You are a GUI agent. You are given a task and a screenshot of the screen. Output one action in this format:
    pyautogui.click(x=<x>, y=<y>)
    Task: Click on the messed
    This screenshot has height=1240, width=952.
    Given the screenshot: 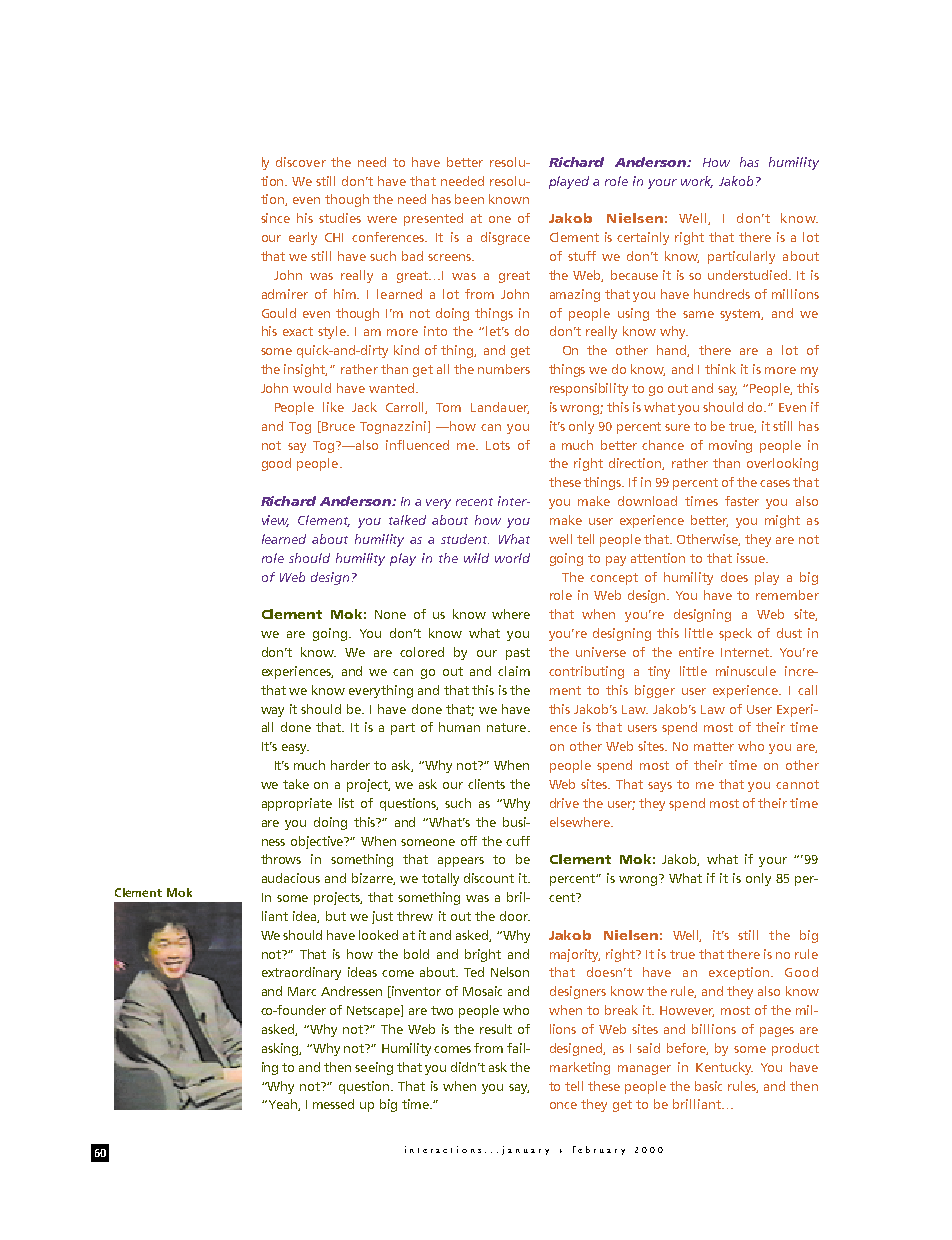 What is the action you would take?
    pyautogui.click(x=333, y=1104)
